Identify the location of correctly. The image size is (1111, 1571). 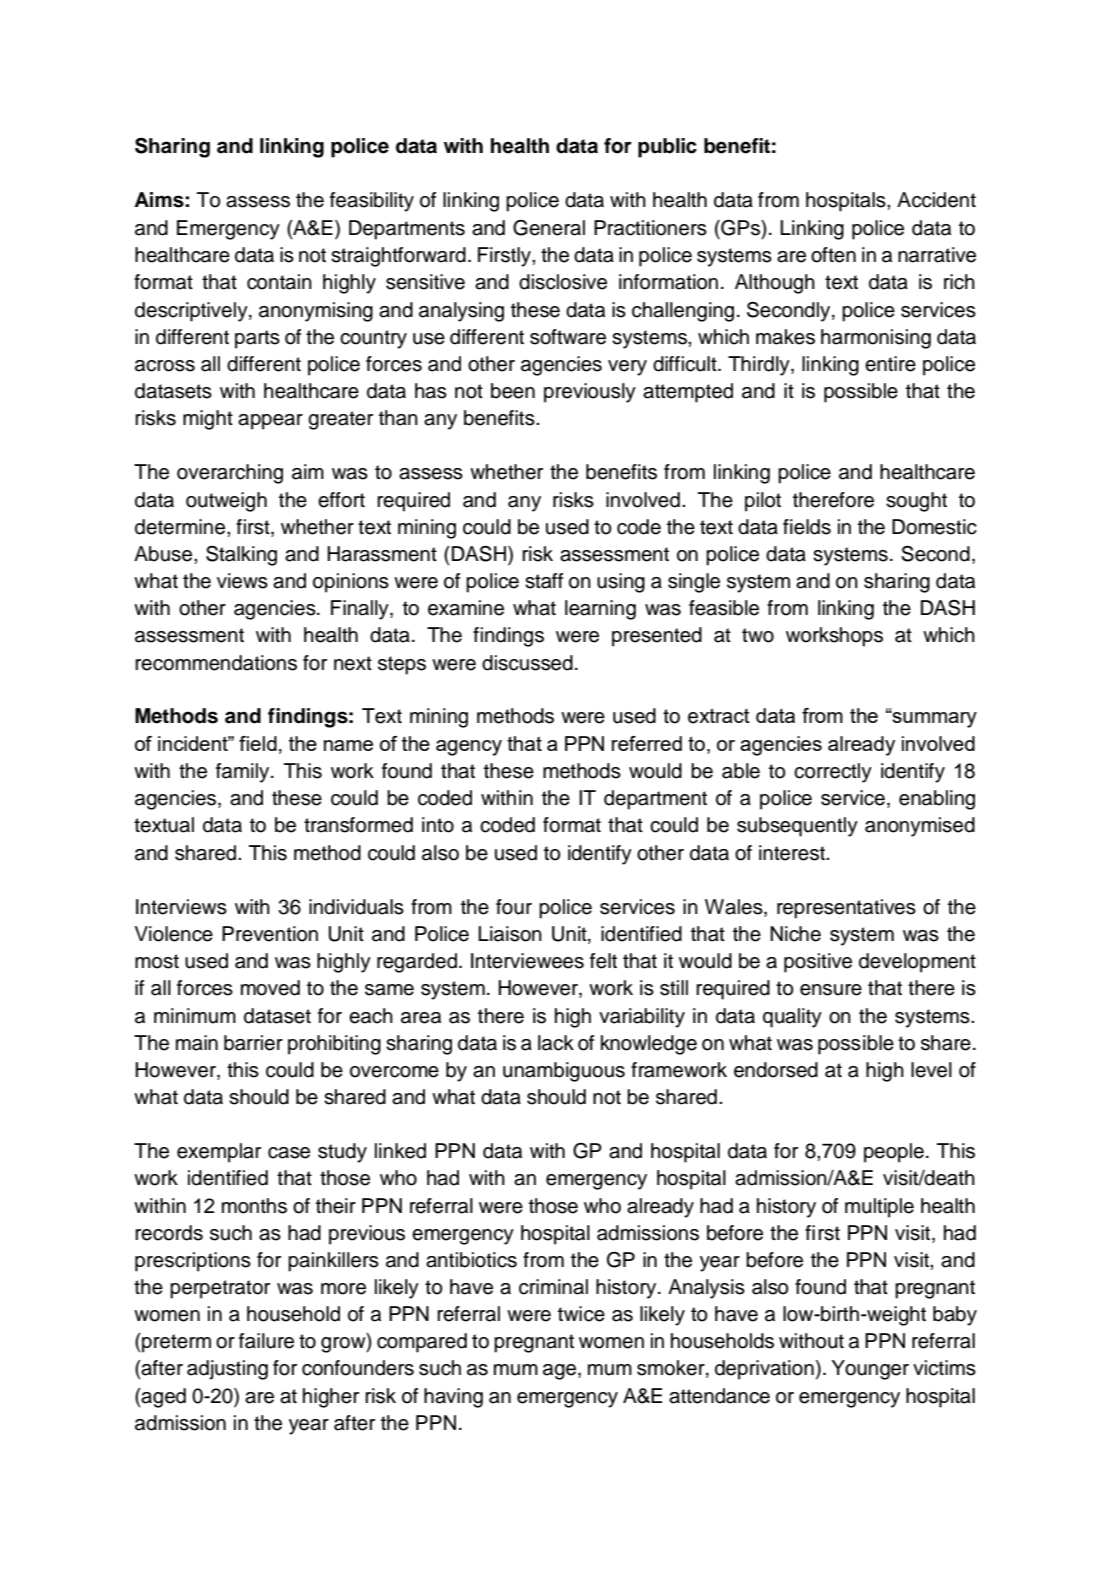
(833, 773).
